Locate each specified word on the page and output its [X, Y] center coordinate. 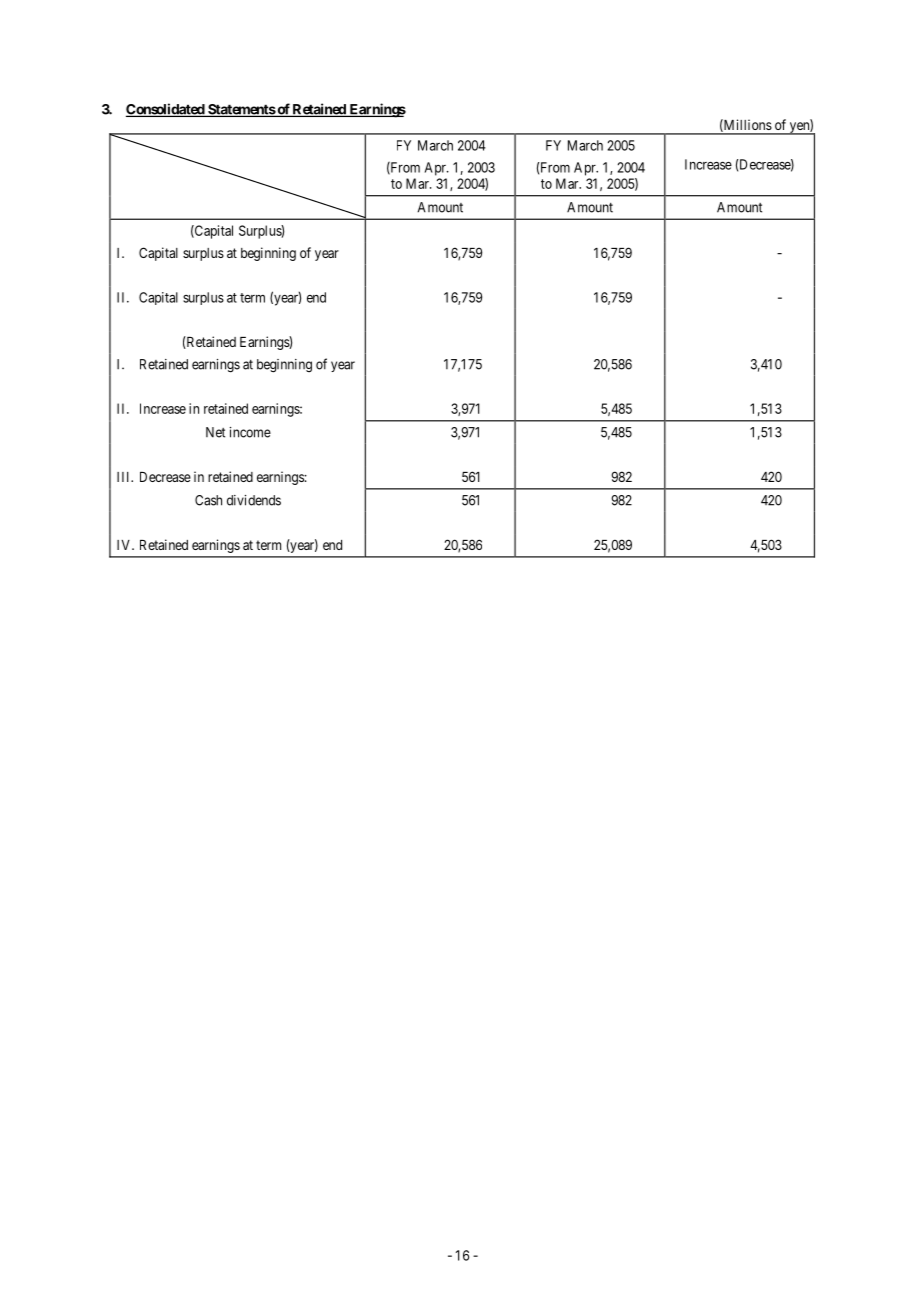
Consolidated [166, 110]
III [125, 477]
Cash [208, 500]
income [250, 432]
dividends [254, 500]
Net [215, 432]
